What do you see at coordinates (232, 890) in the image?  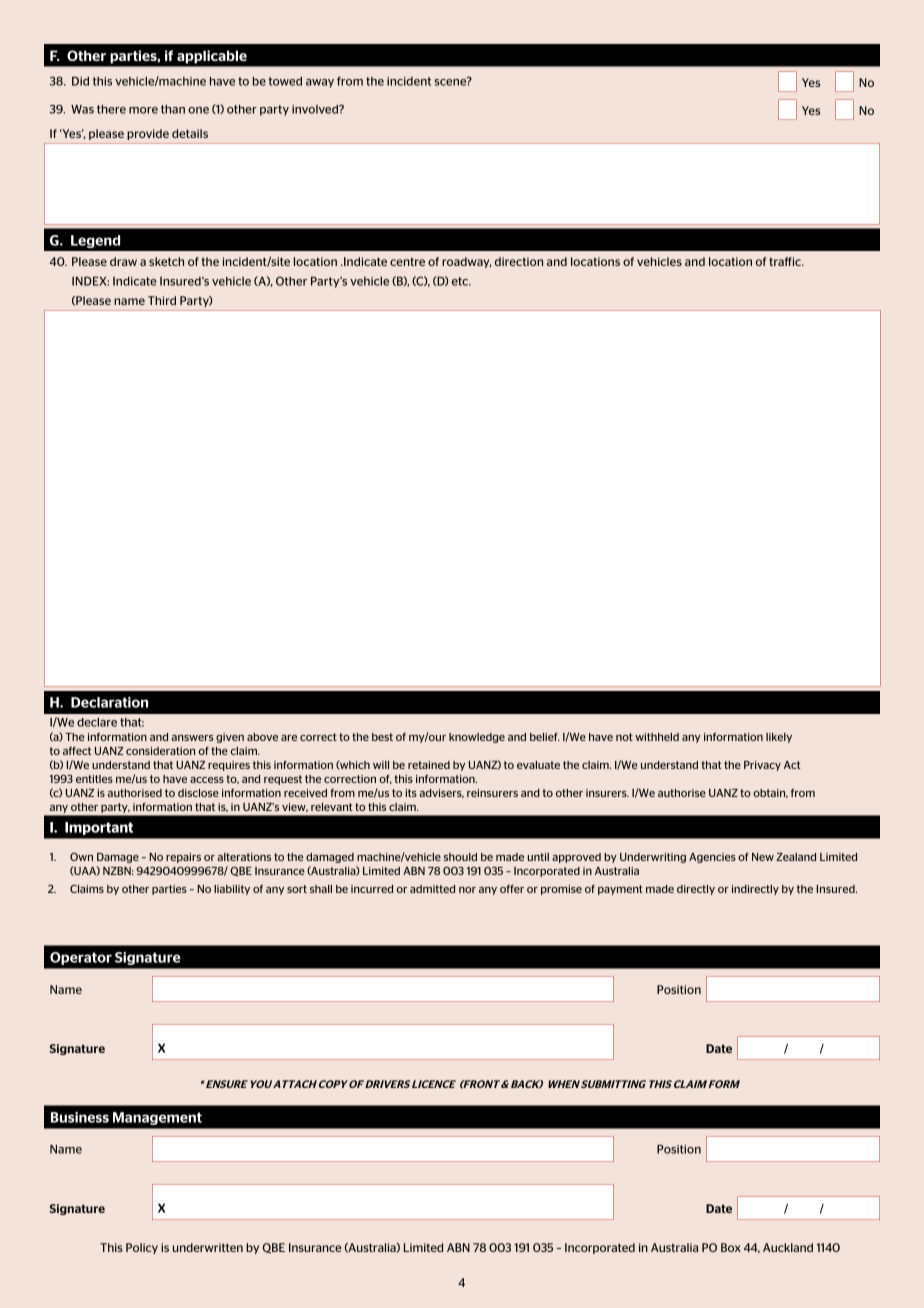 I see `liability` at bounding box center [232, 890].
